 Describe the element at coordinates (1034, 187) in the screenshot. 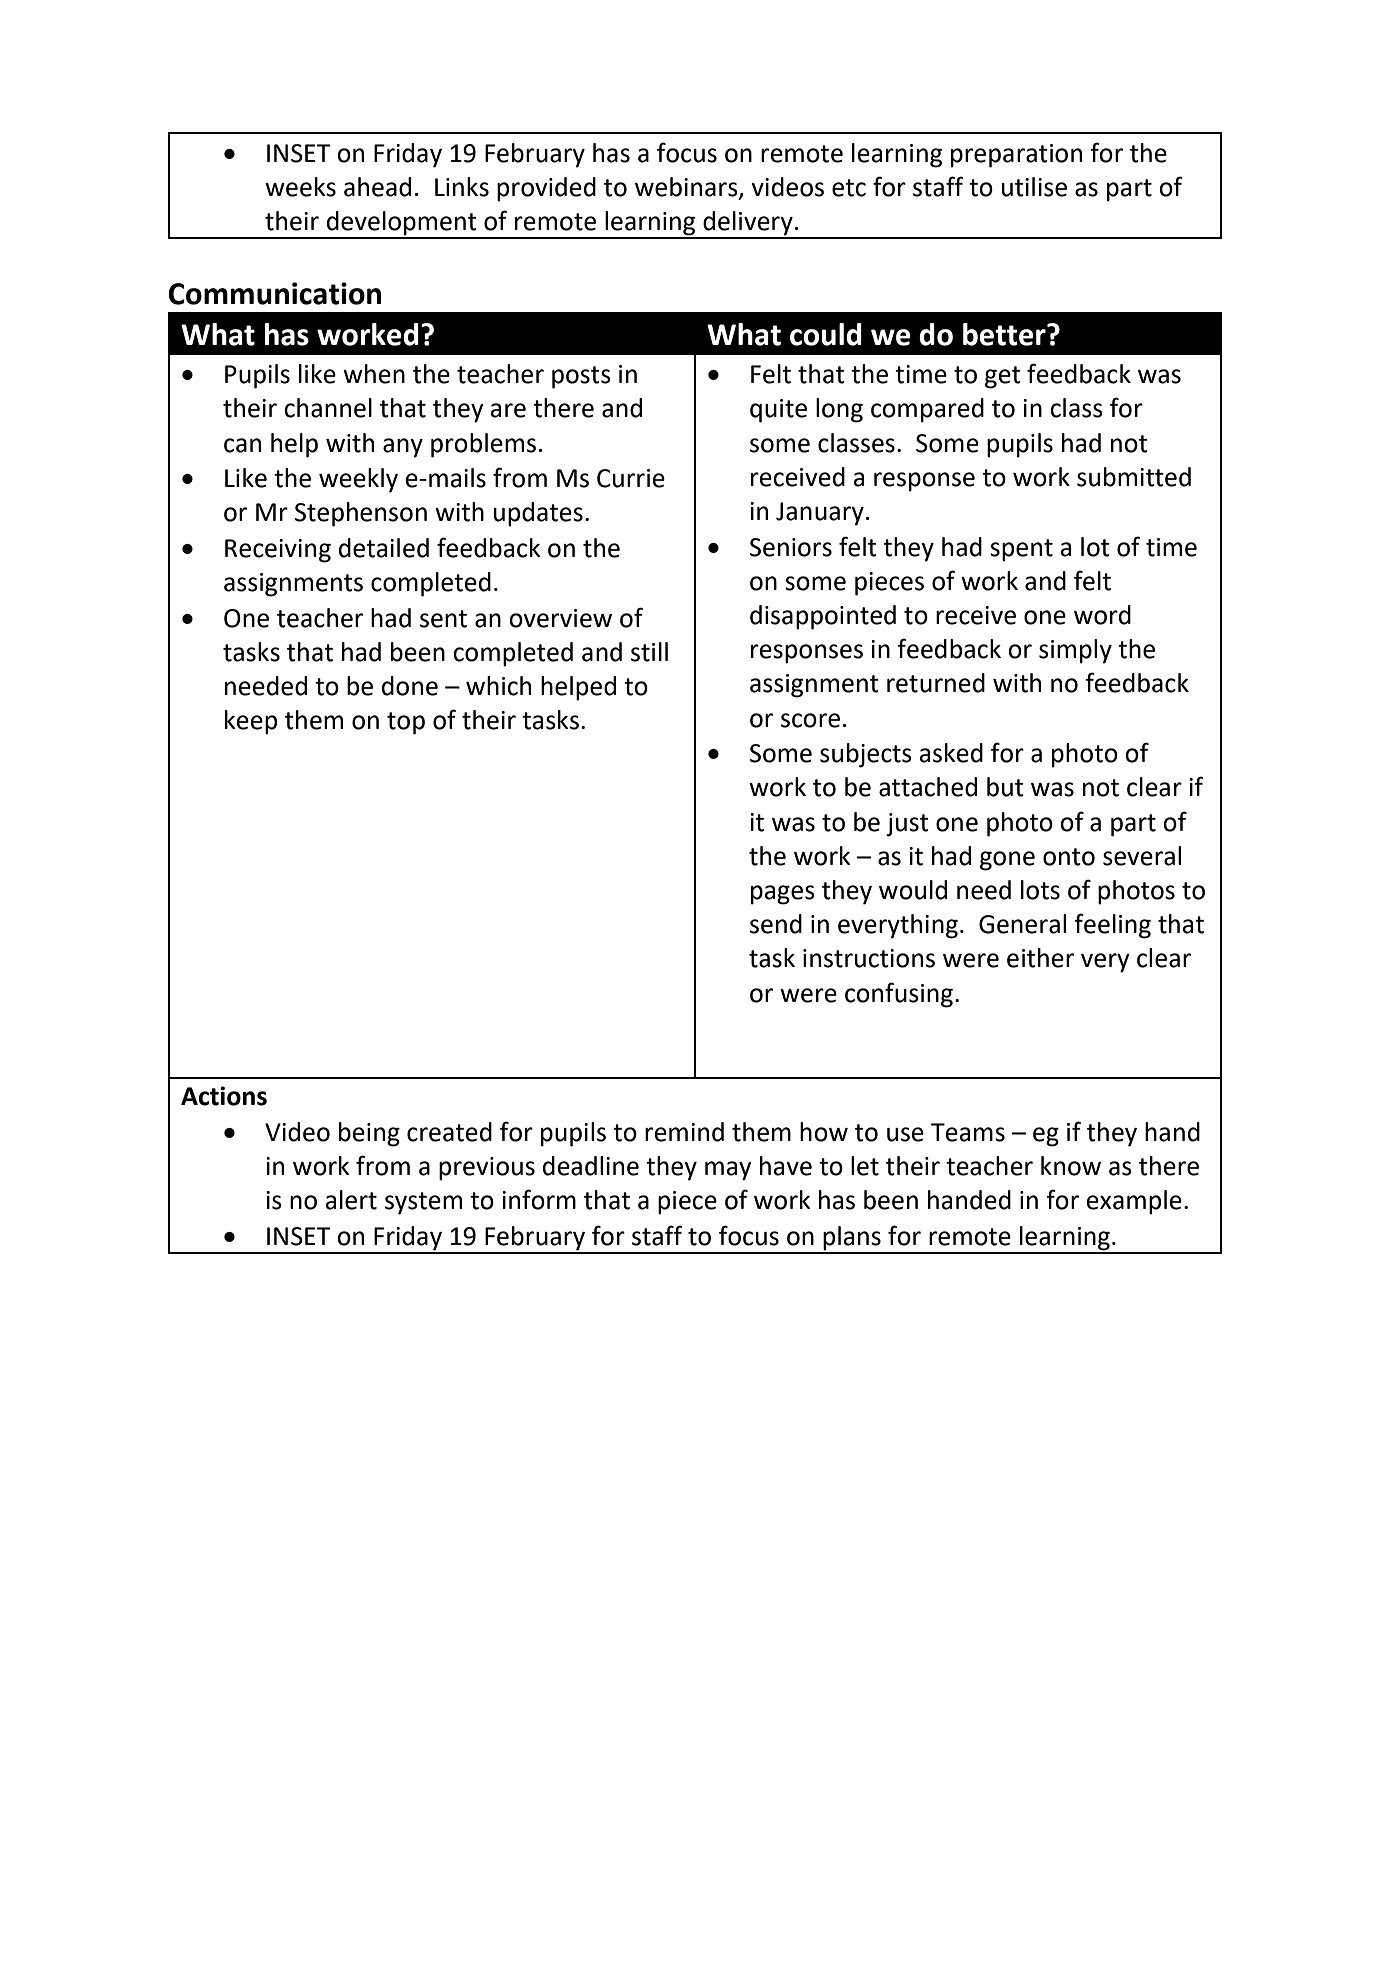

I see `utilise` at that location.
